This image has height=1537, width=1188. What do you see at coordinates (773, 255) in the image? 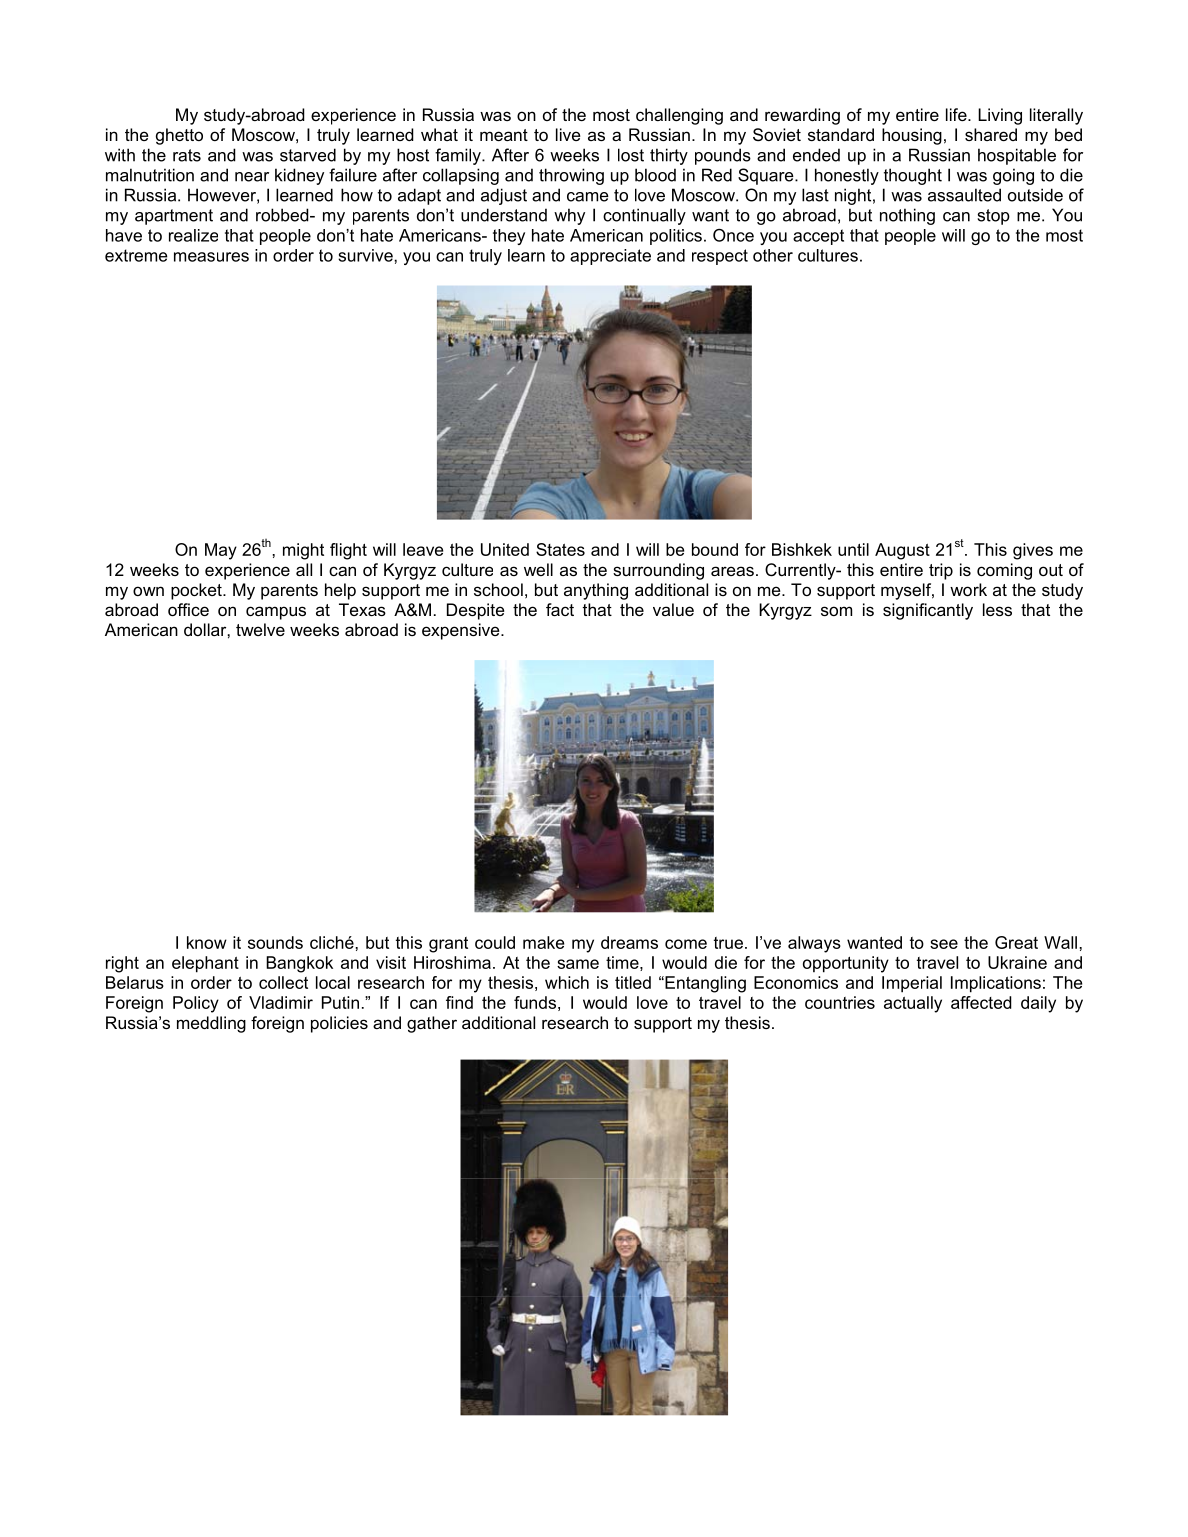
I see `other` at bounding box center [773, 255].
